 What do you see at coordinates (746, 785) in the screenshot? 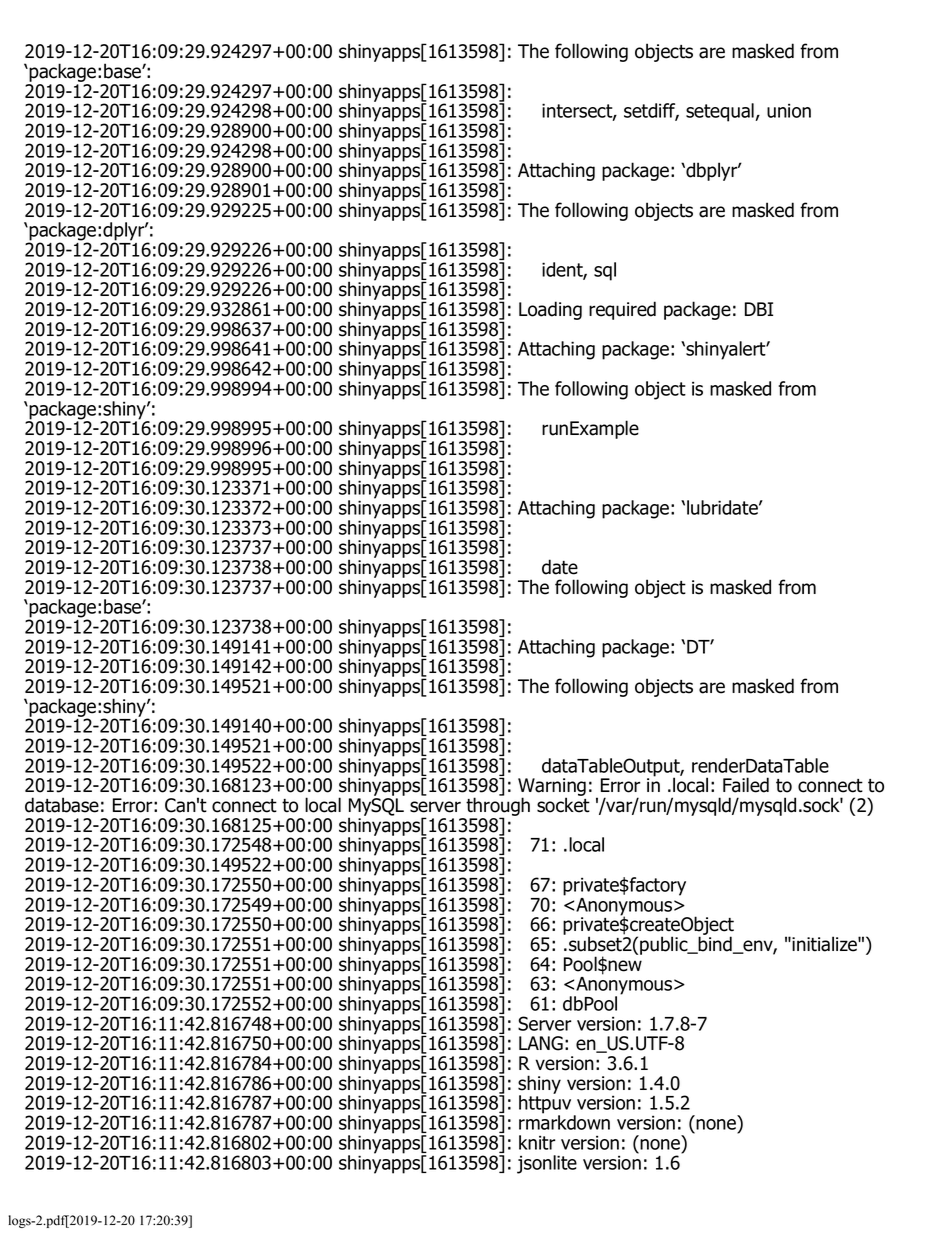
I see `Failed` at bounding box center [746, 785].
